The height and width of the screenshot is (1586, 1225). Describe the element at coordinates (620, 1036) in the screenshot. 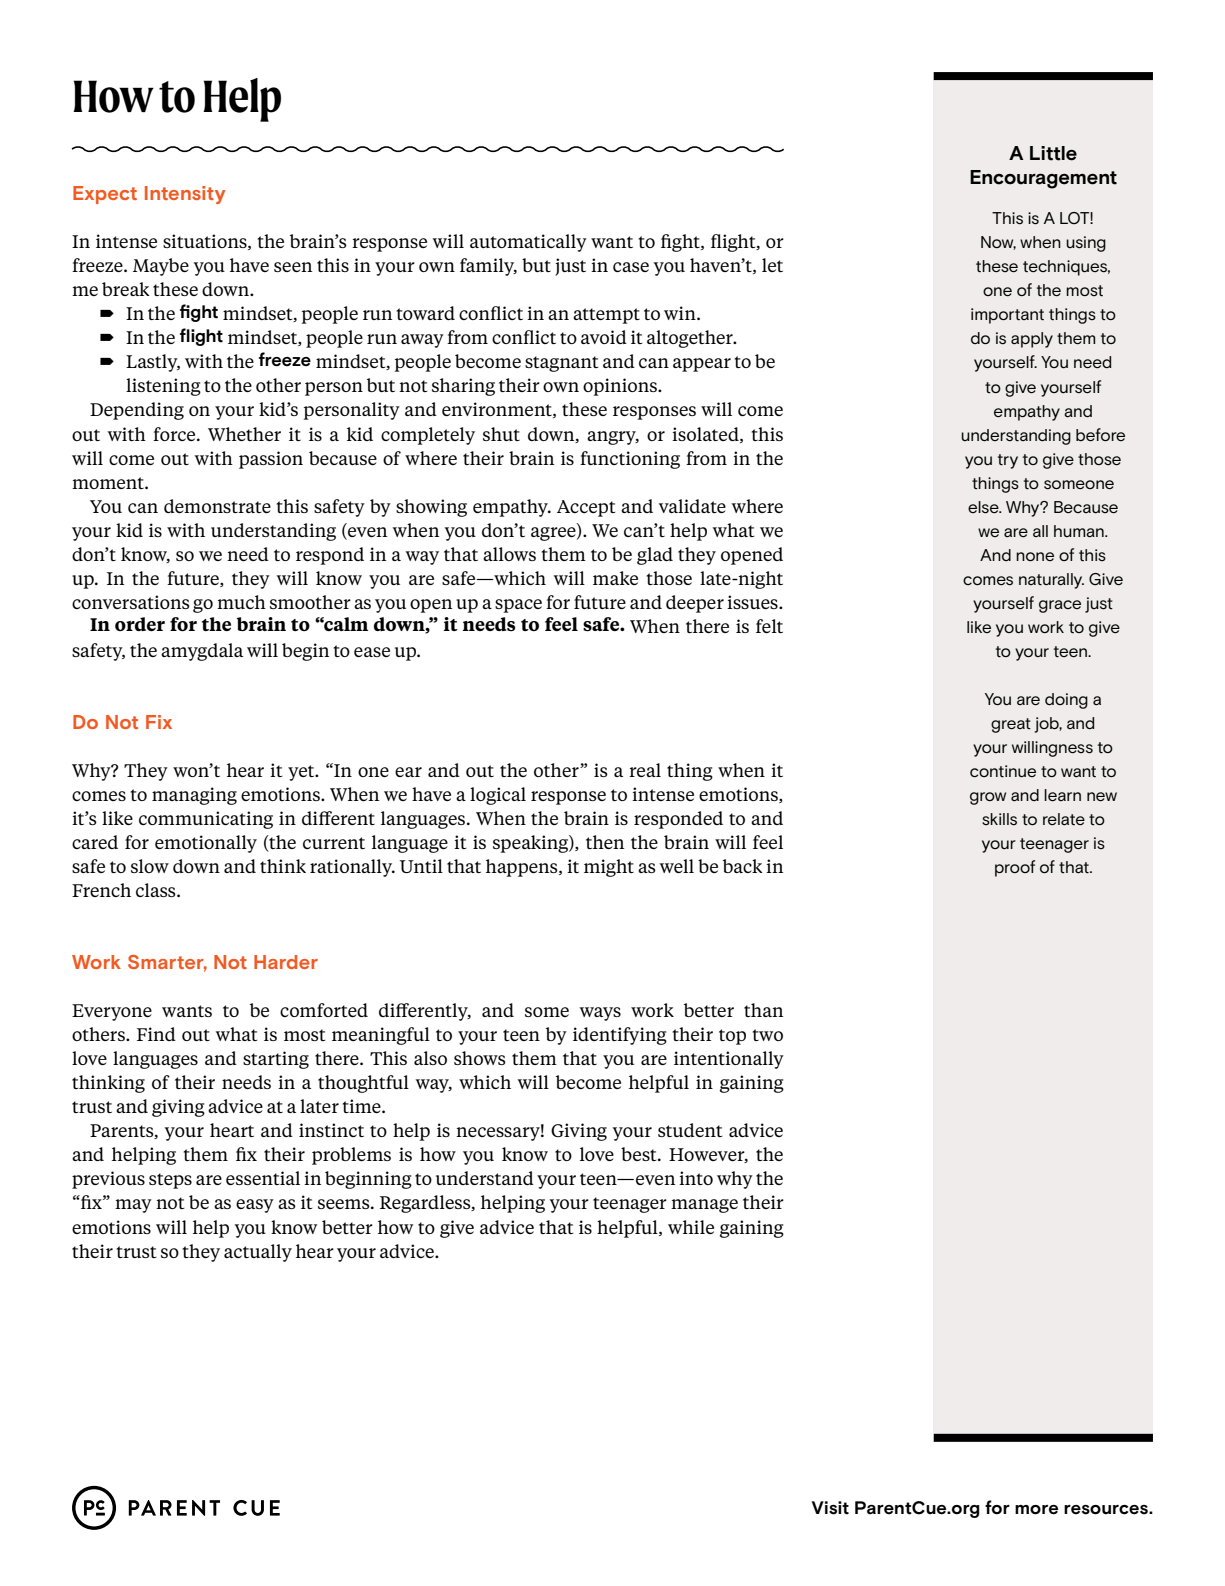

I see `identifying` at that location.
